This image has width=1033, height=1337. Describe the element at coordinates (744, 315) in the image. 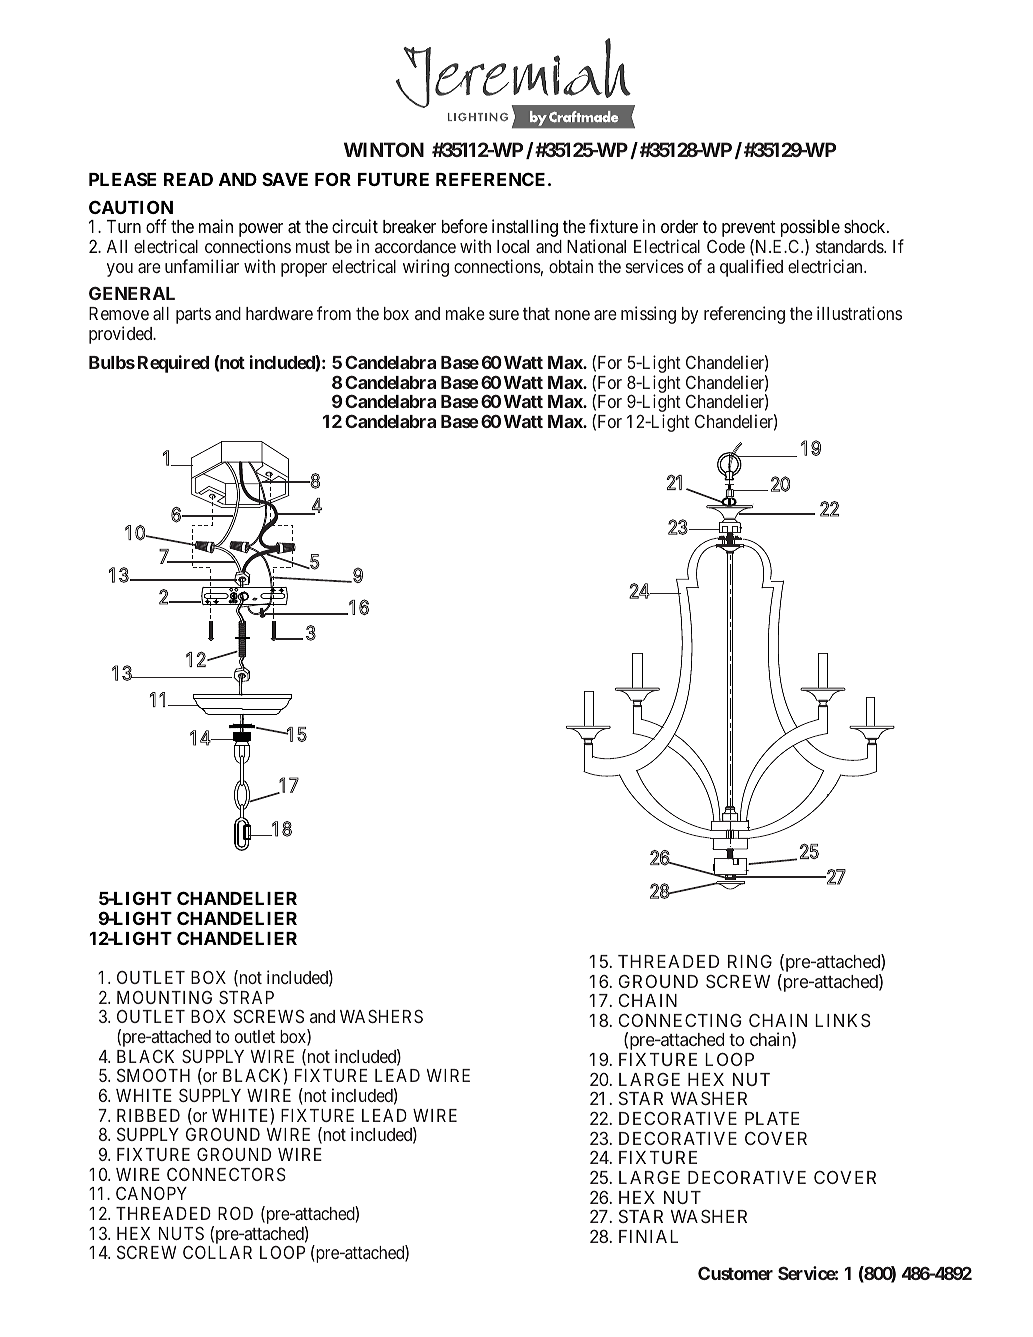

I see `referencing` at that location.
